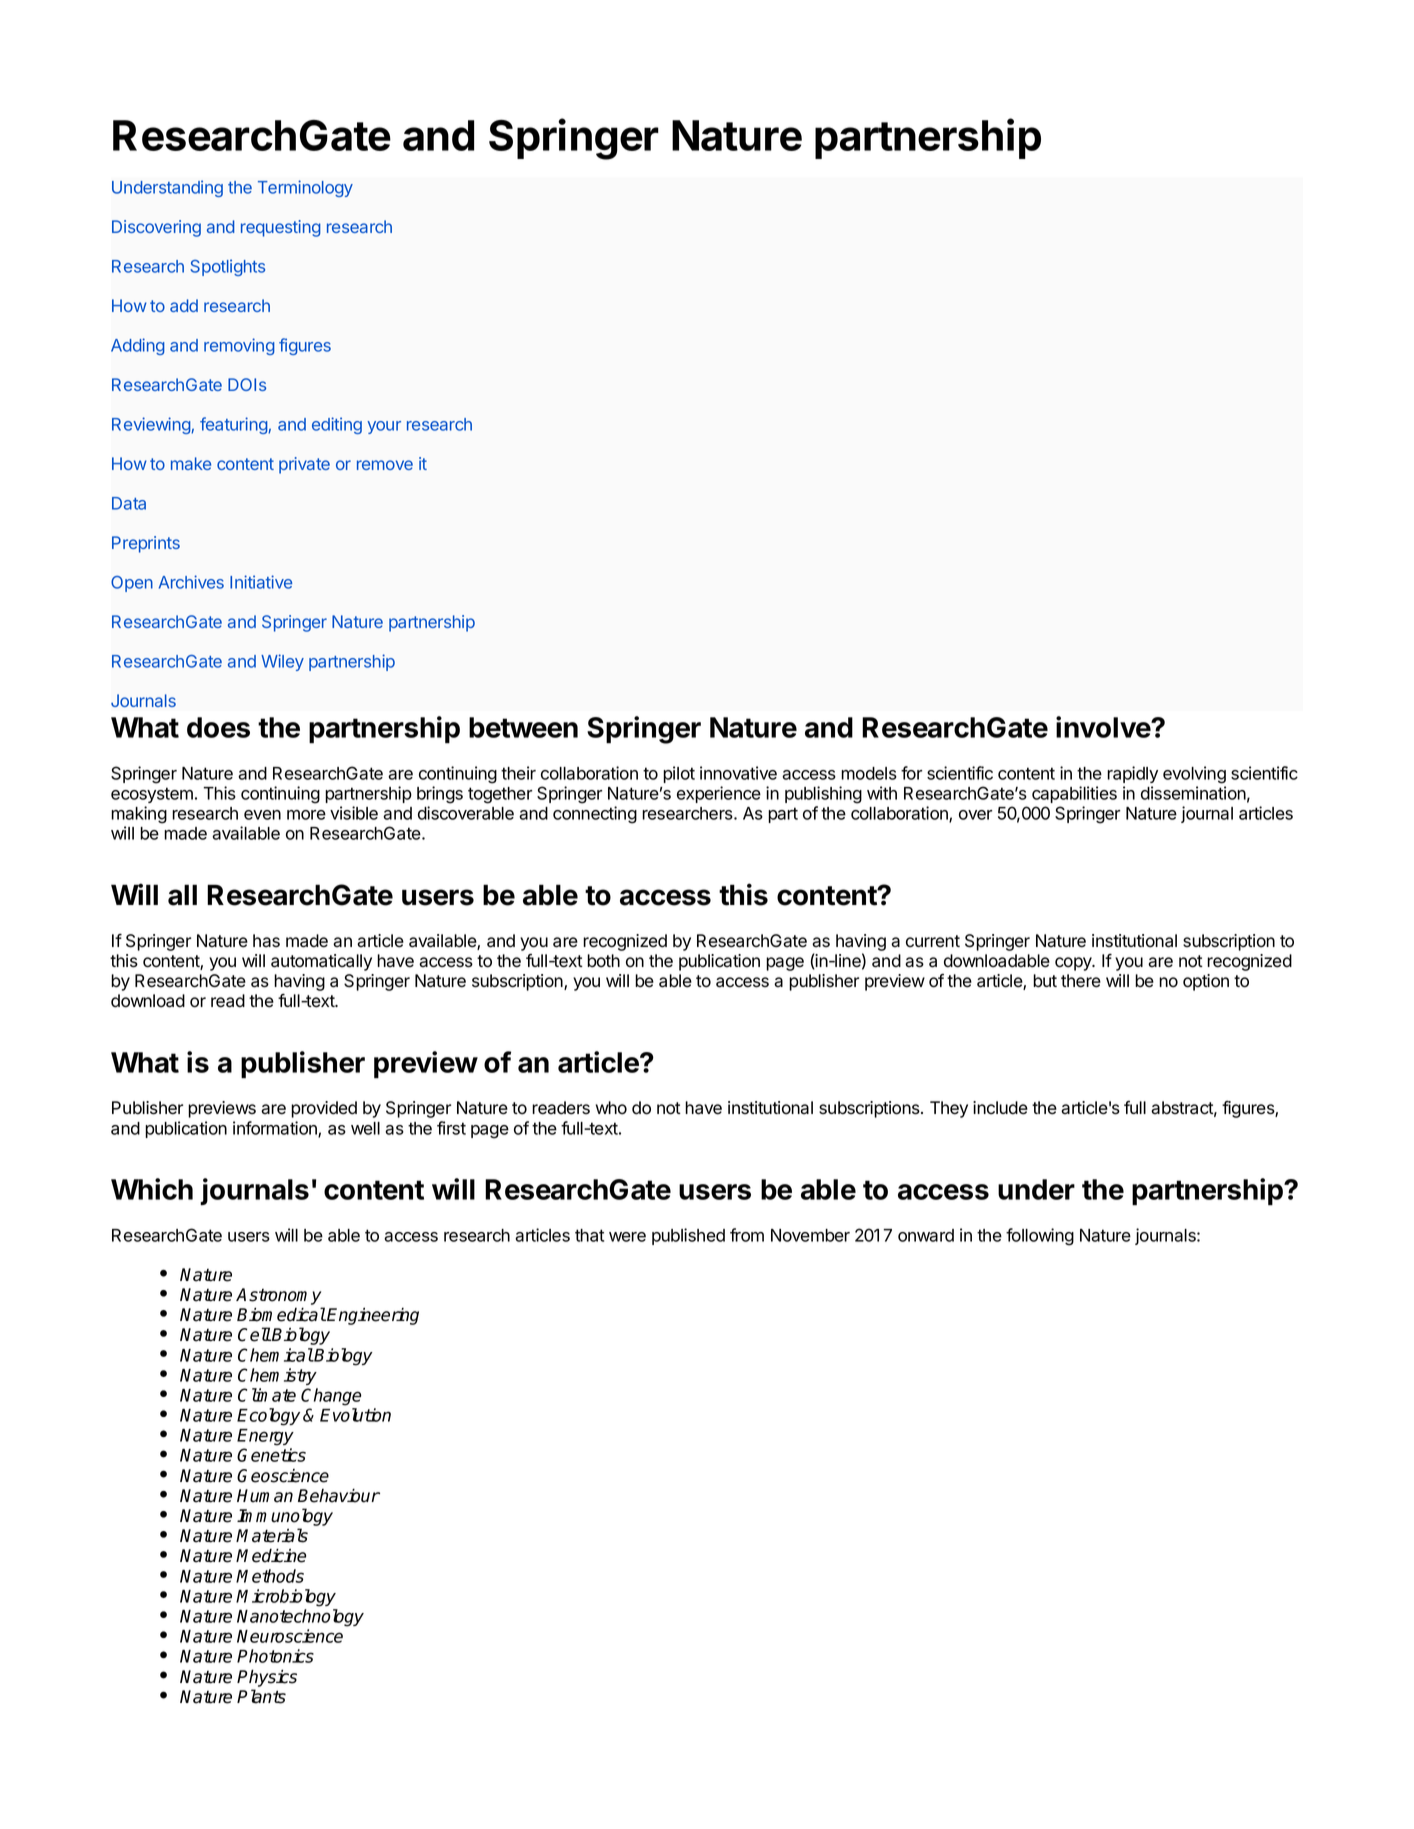 This page has width=1414, height=1829. What do you see at coordinates (300, 1618) in the page?
I see `Nanotechnology` at bounding box center [300, 1618].
